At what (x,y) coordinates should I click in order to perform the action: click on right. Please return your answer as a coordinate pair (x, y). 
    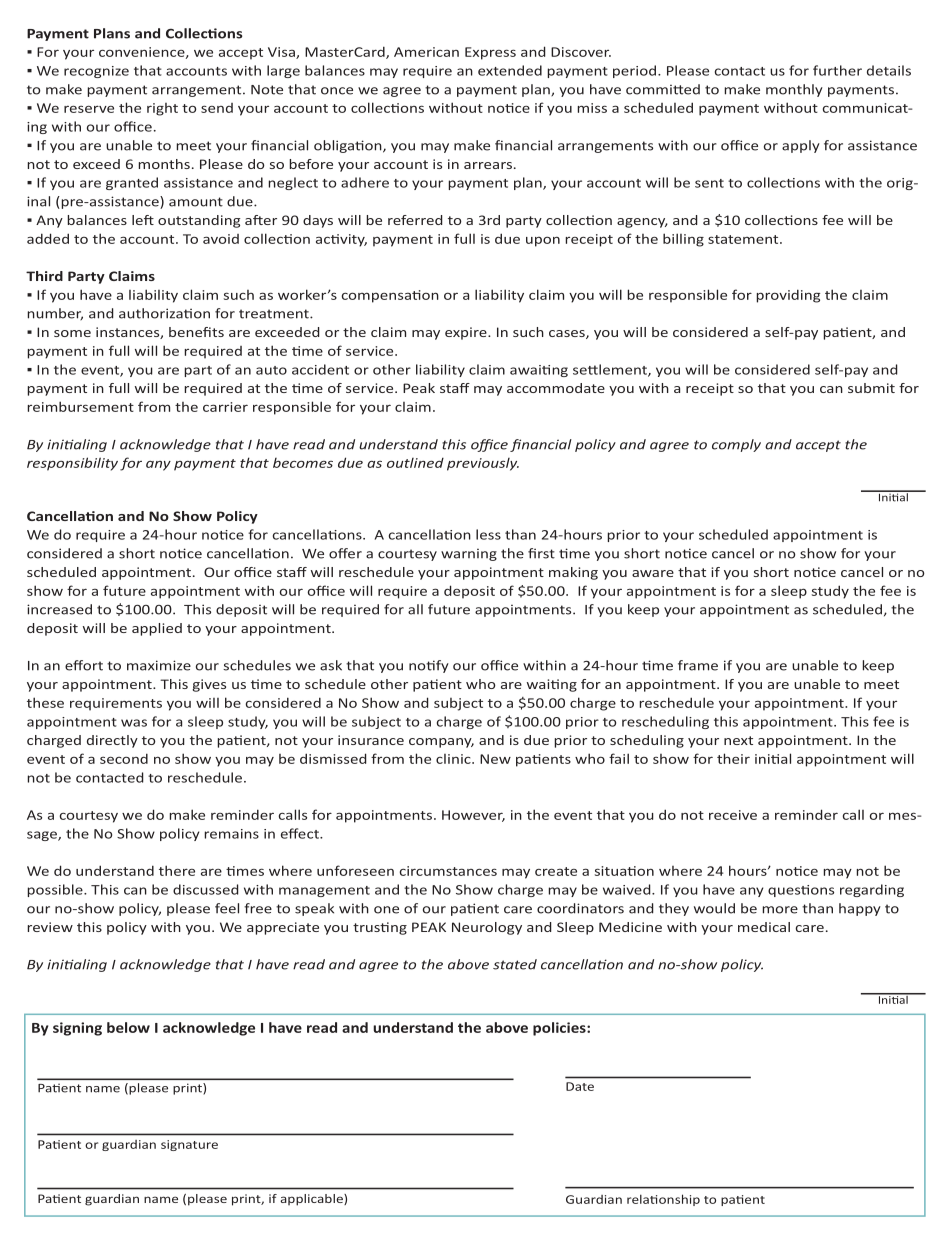
    Looking at the image, I should click on (162, 109).
